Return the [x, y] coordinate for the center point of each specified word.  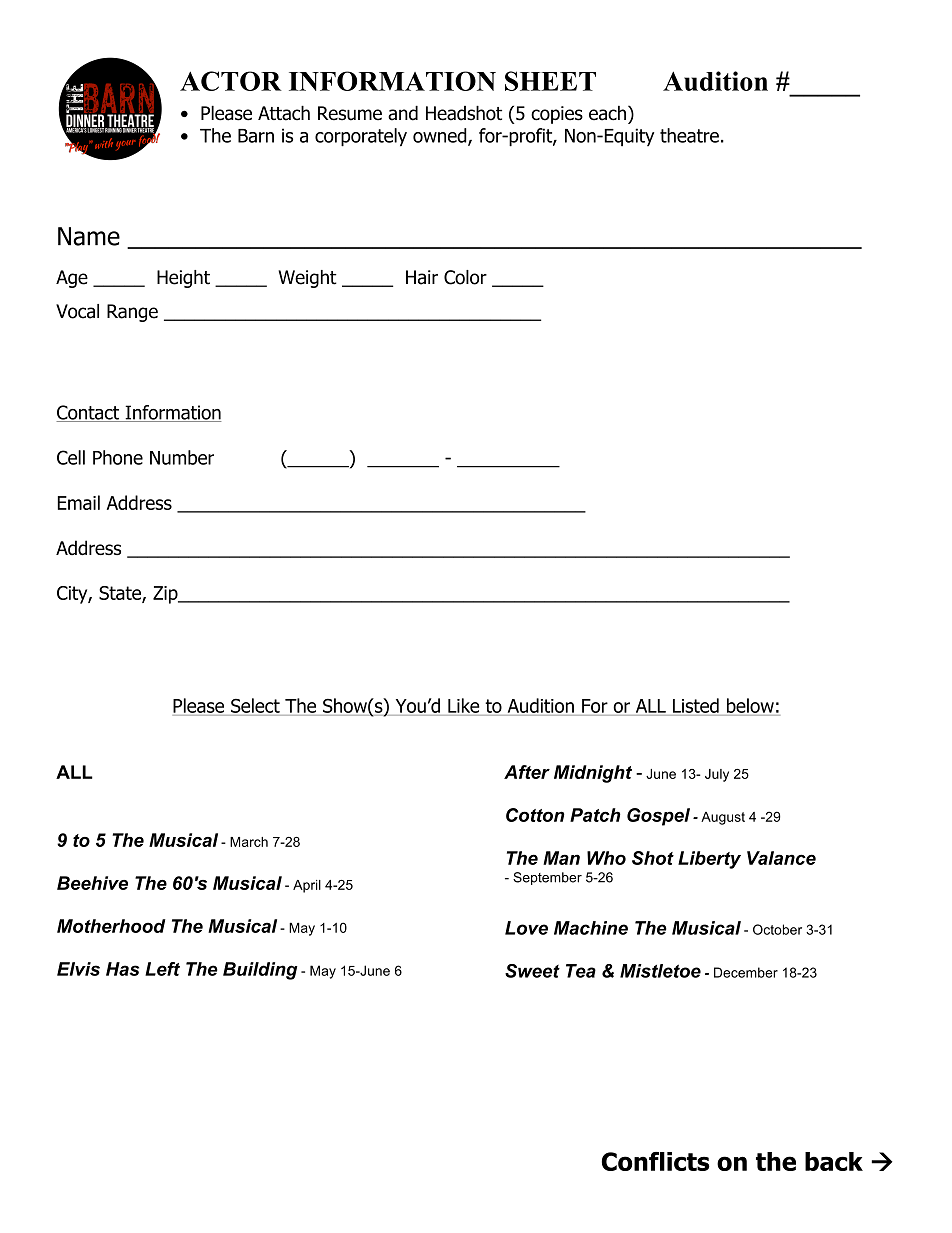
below [750, 705]
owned [441, 136]
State [121, 594]
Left [162, 969]
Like [464, 705]
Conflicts [656, 1161]
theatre [689, 135]
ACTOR [231, 81]
